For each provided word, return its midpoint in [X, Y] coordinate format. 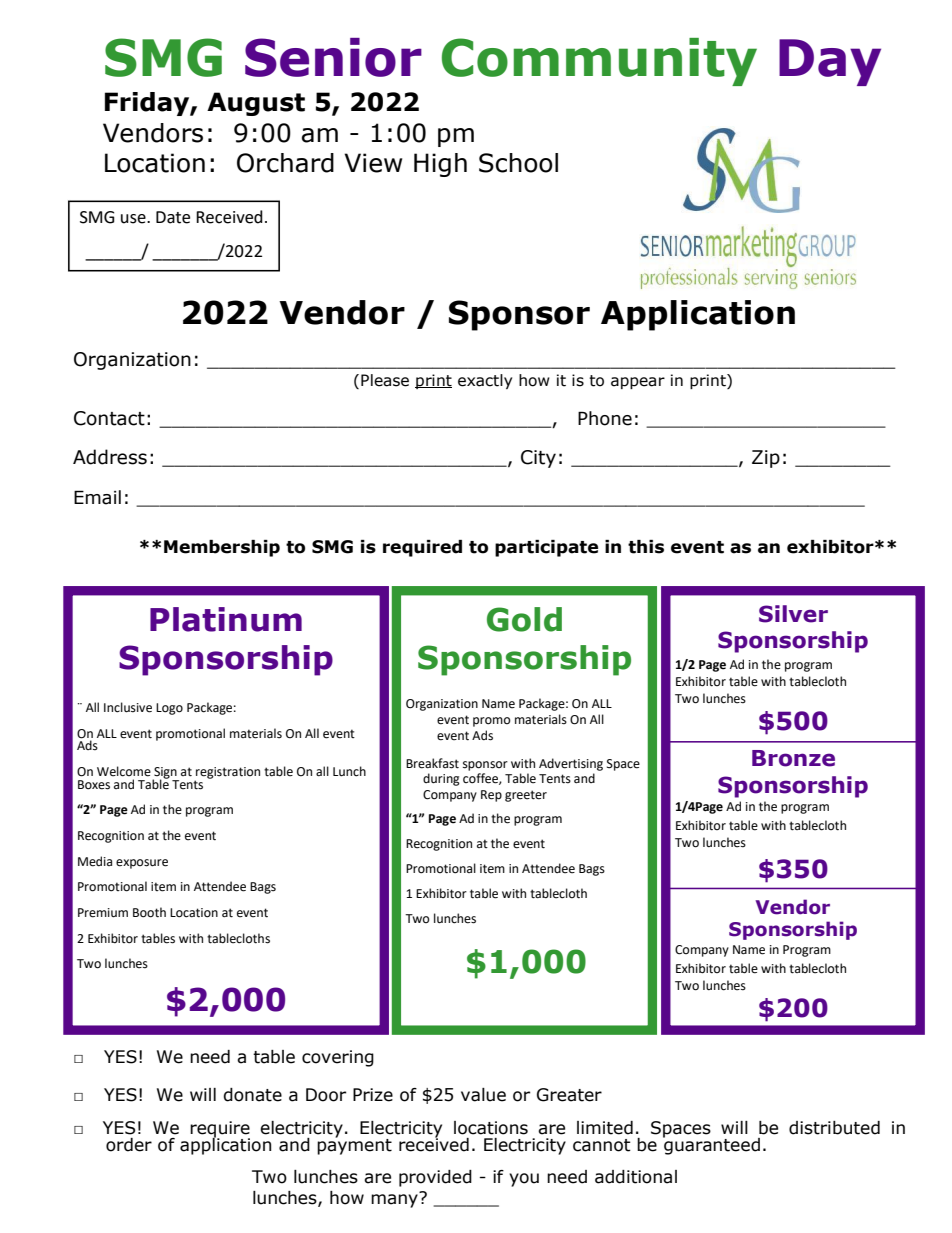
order [129, 1145]
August [256, 104]
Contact [109, 418]
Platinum [226, 619]
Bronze [793, 758]
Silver [793, 614]
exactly [485, 381]
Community [599, 62]
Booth [149, 912]
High [440, 165]
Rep [491, 796]
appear [638, 383]
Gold [524, 619]
